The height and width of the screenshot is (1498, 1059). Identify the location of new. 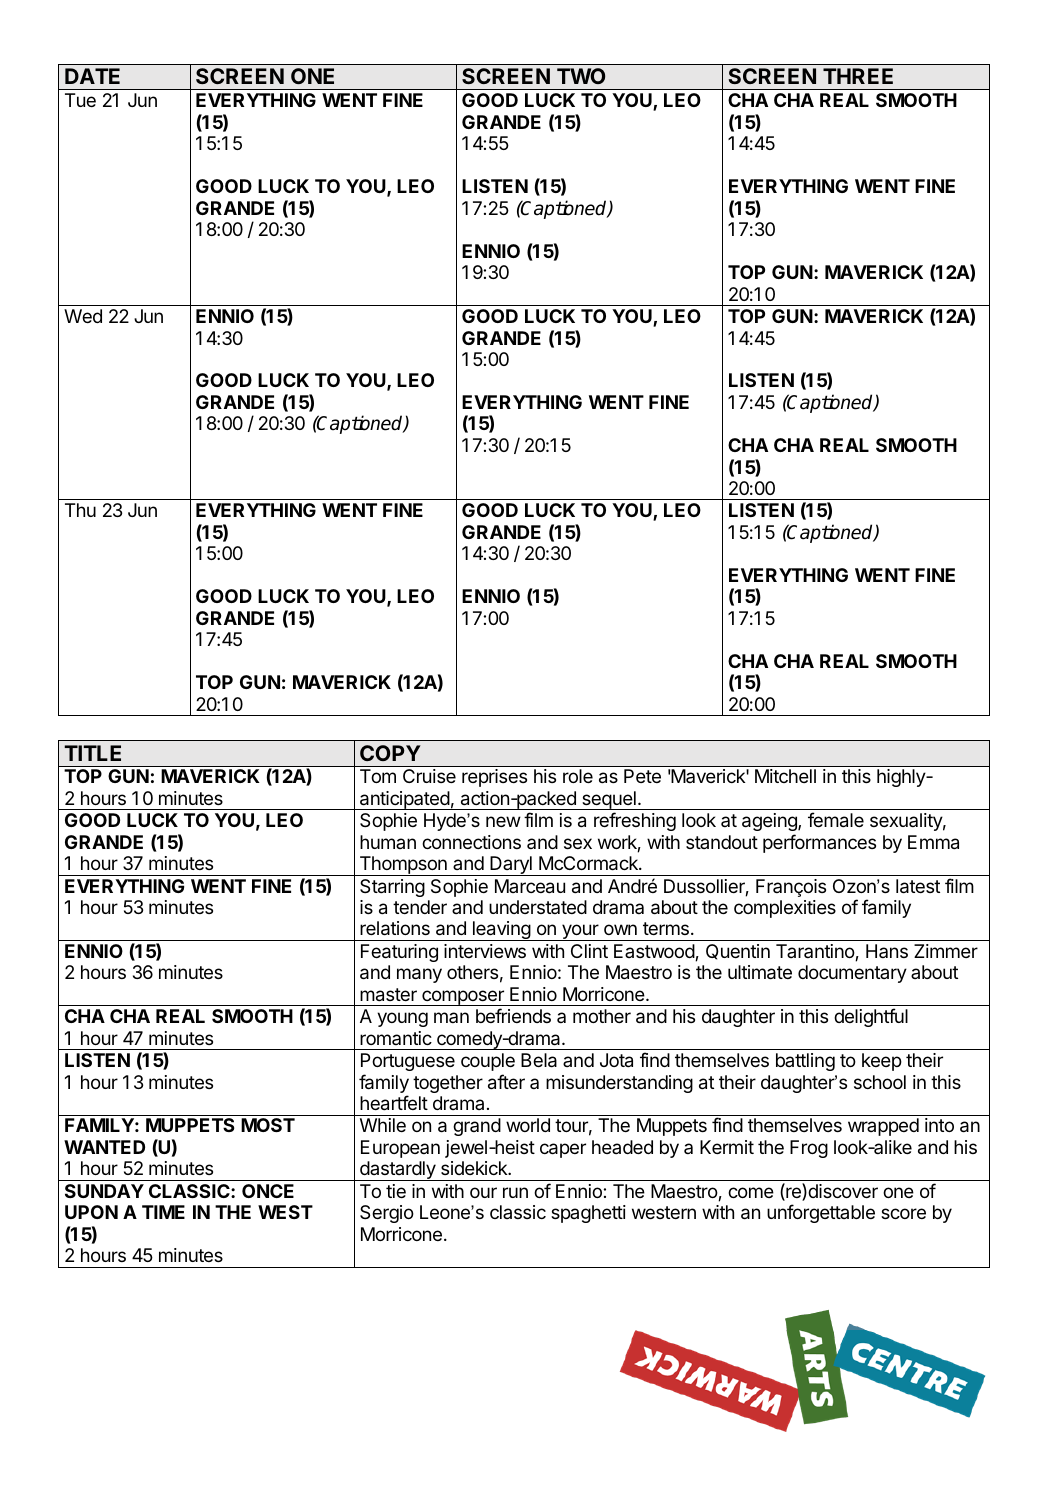
(503, 821).
